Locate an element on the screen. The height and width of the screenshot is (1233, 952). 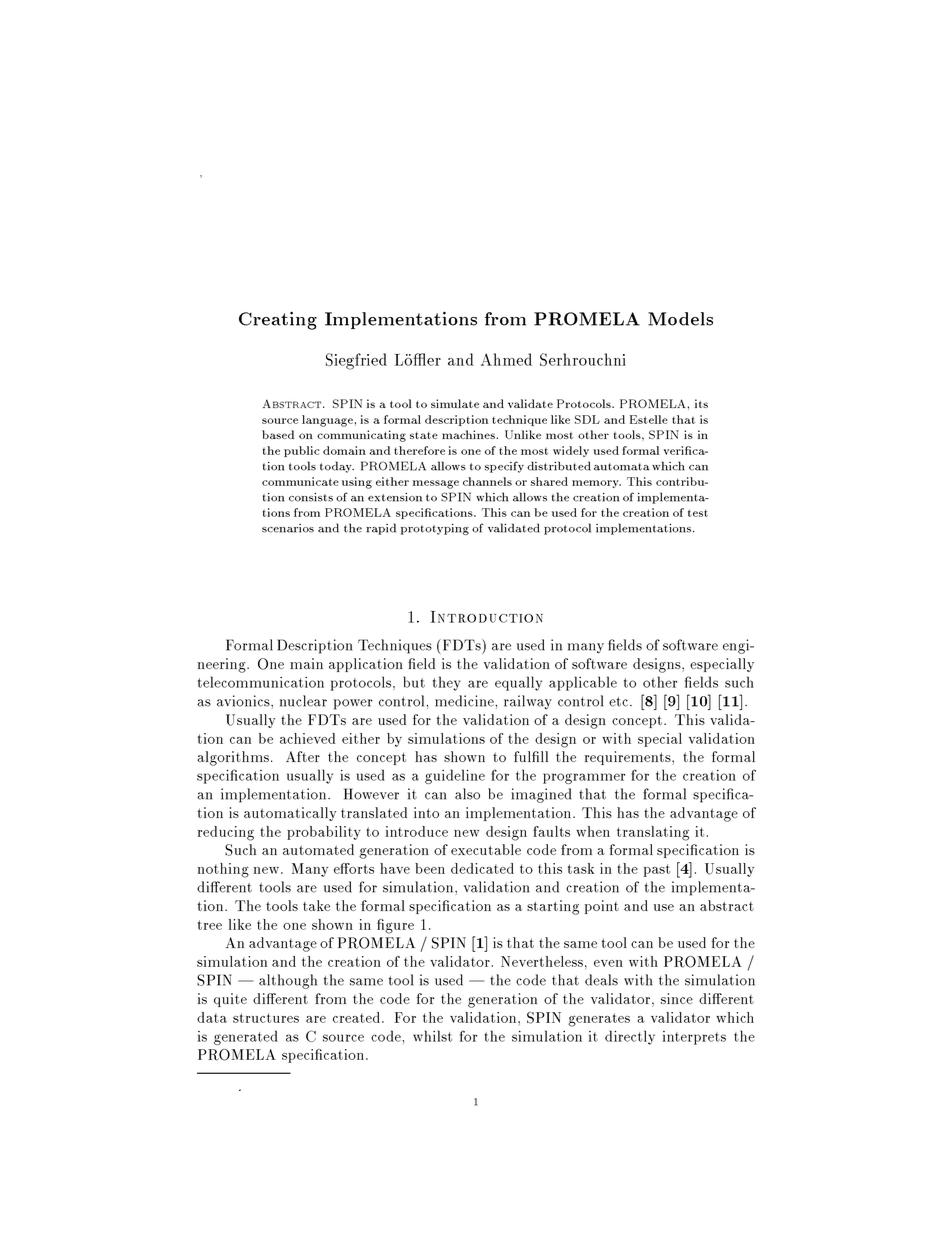
prototyping is located at coordinates (435, 529).
